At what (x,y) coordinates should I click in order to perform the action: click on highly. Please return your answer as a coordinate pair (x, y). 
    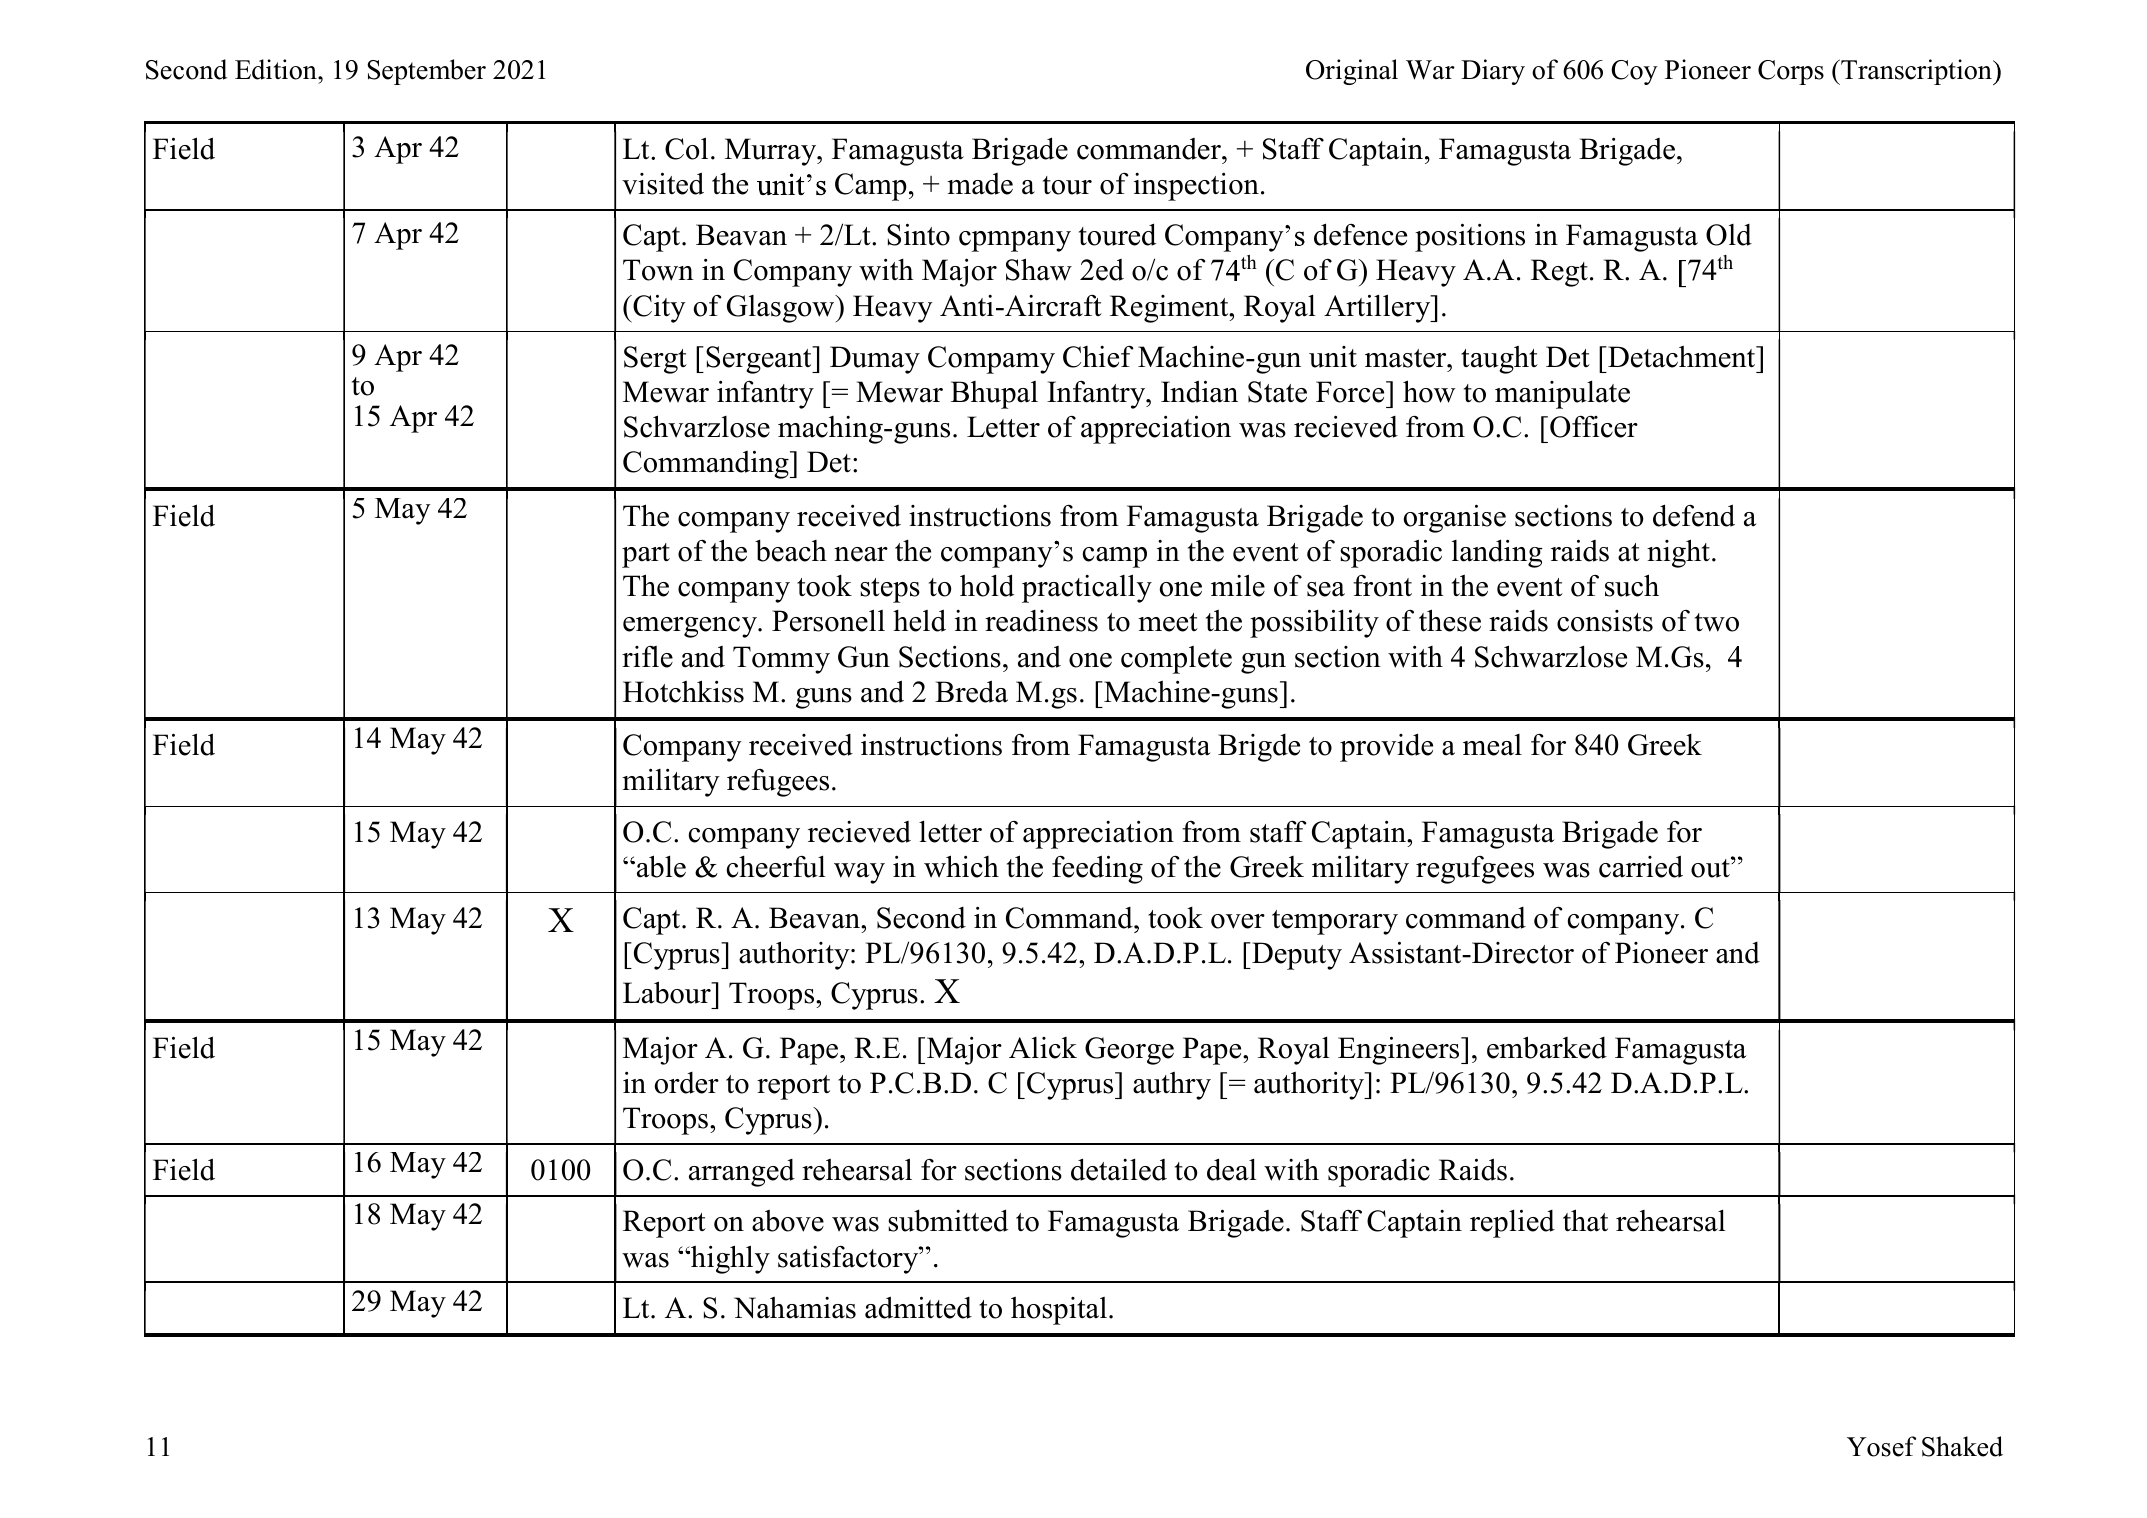
    Looking at the image, I should click on (729, 1259).
